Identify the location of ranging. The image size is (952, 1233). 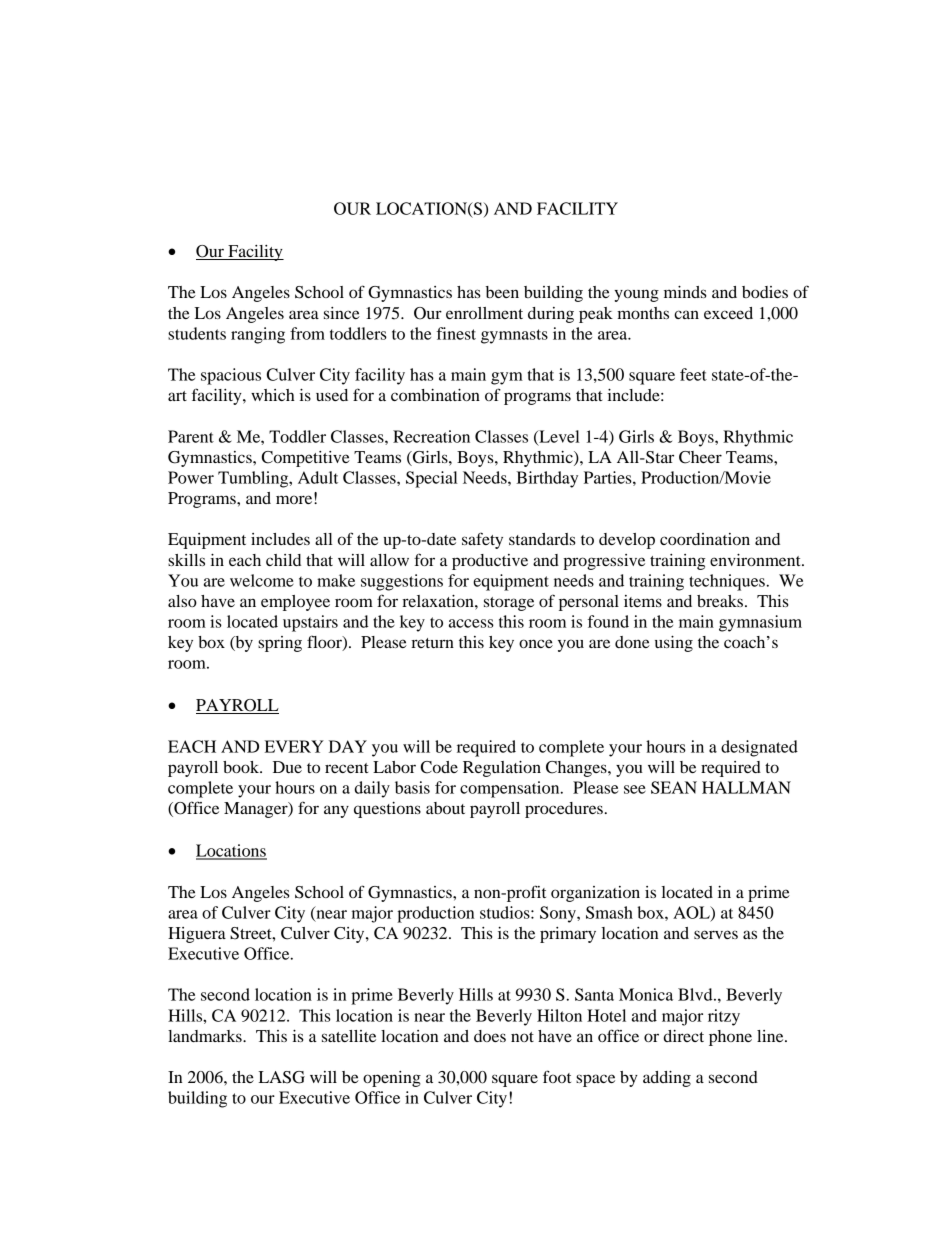
(258, 335).
